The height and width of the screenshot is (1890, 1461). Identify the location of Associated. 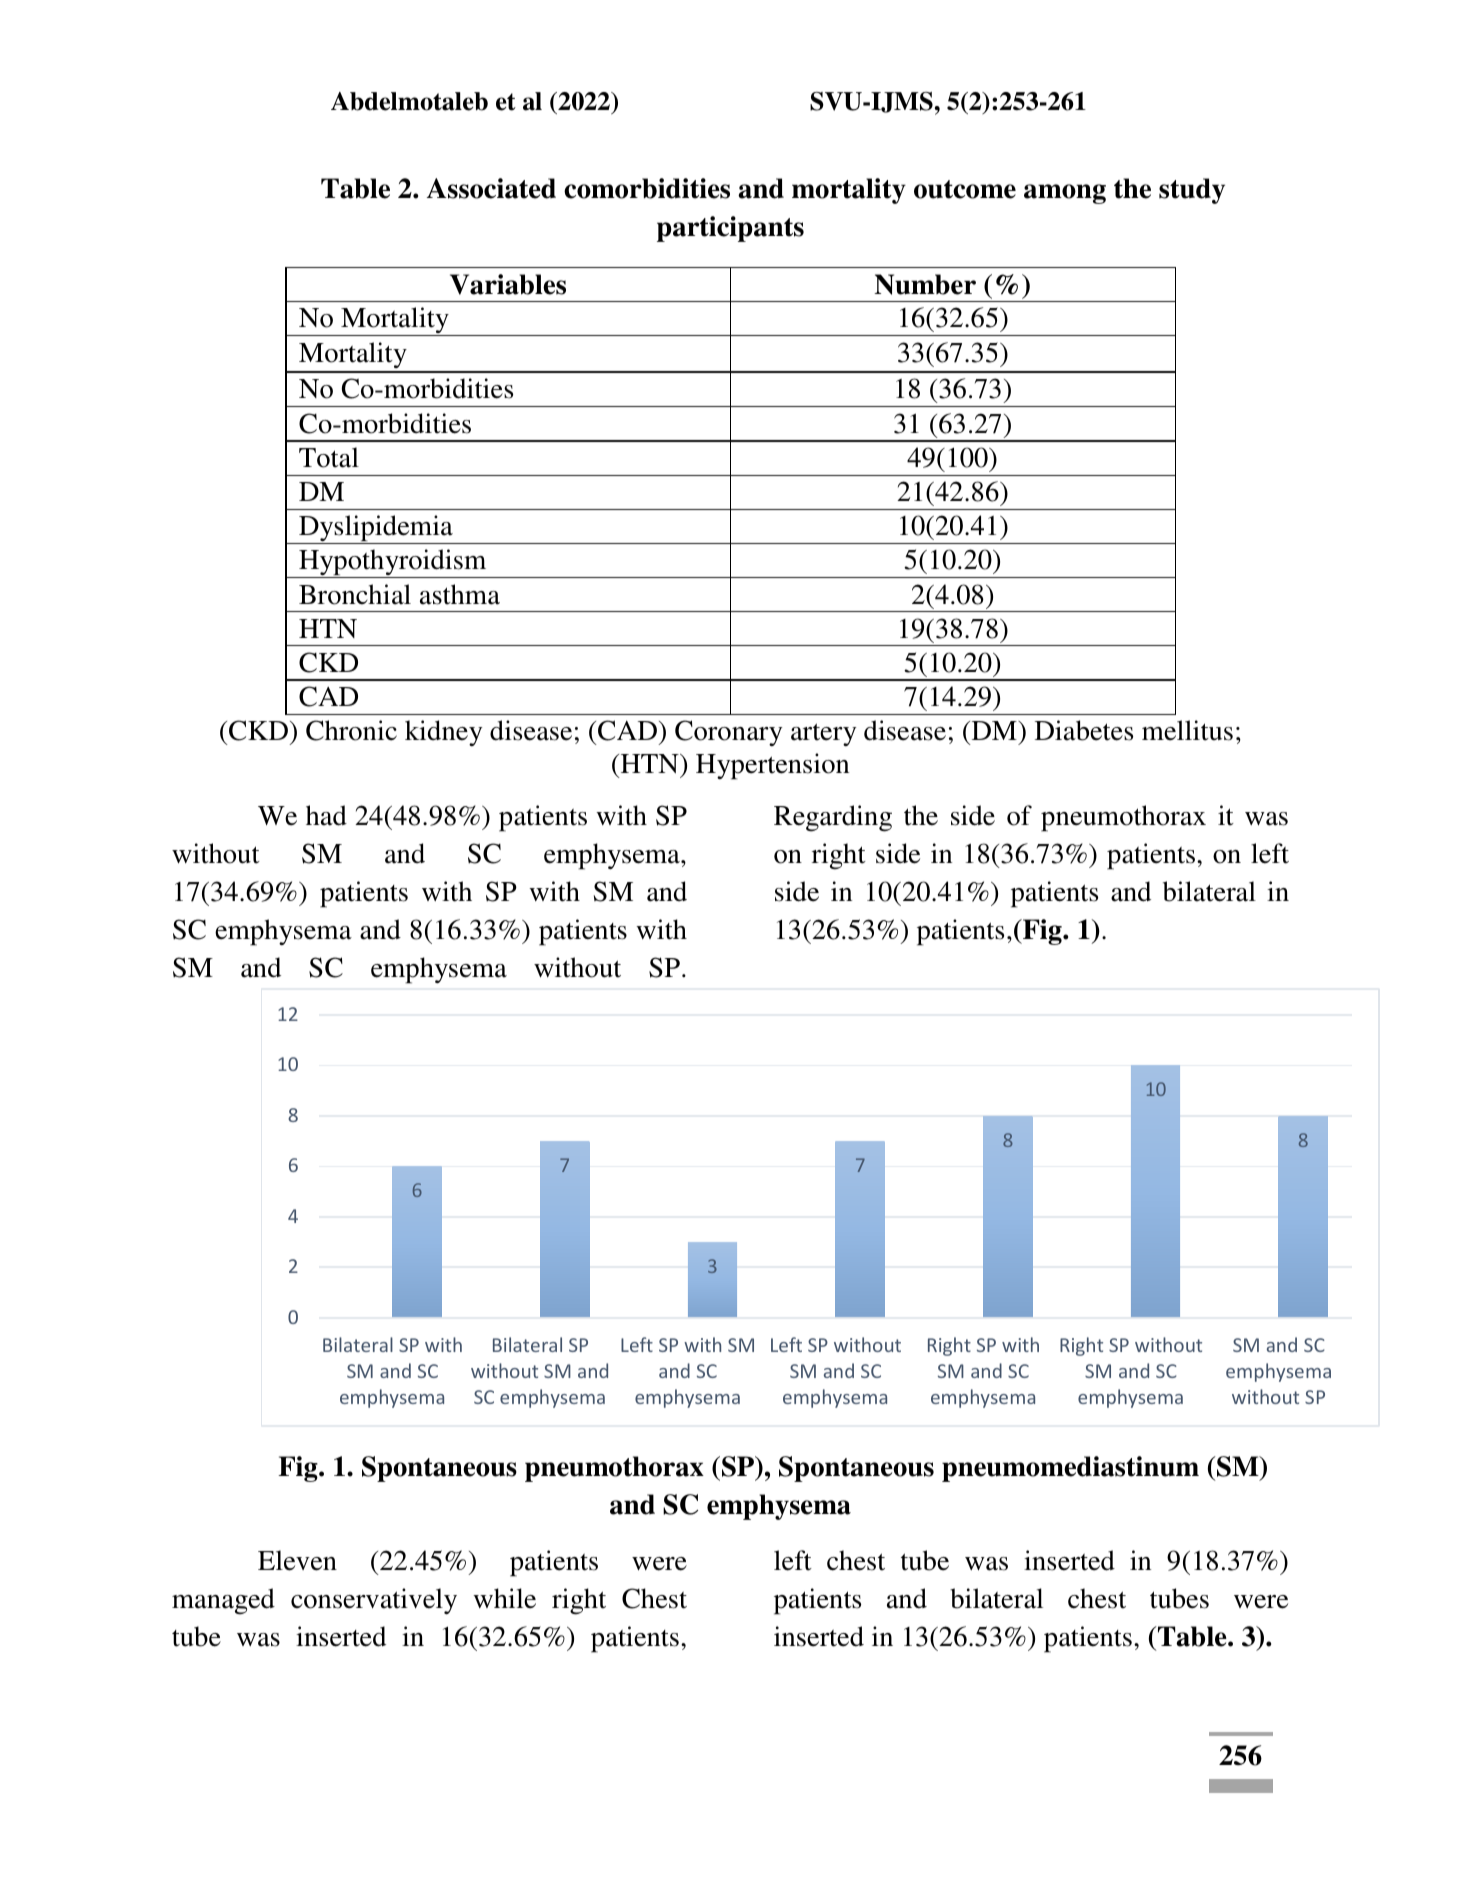
(491, 188).
